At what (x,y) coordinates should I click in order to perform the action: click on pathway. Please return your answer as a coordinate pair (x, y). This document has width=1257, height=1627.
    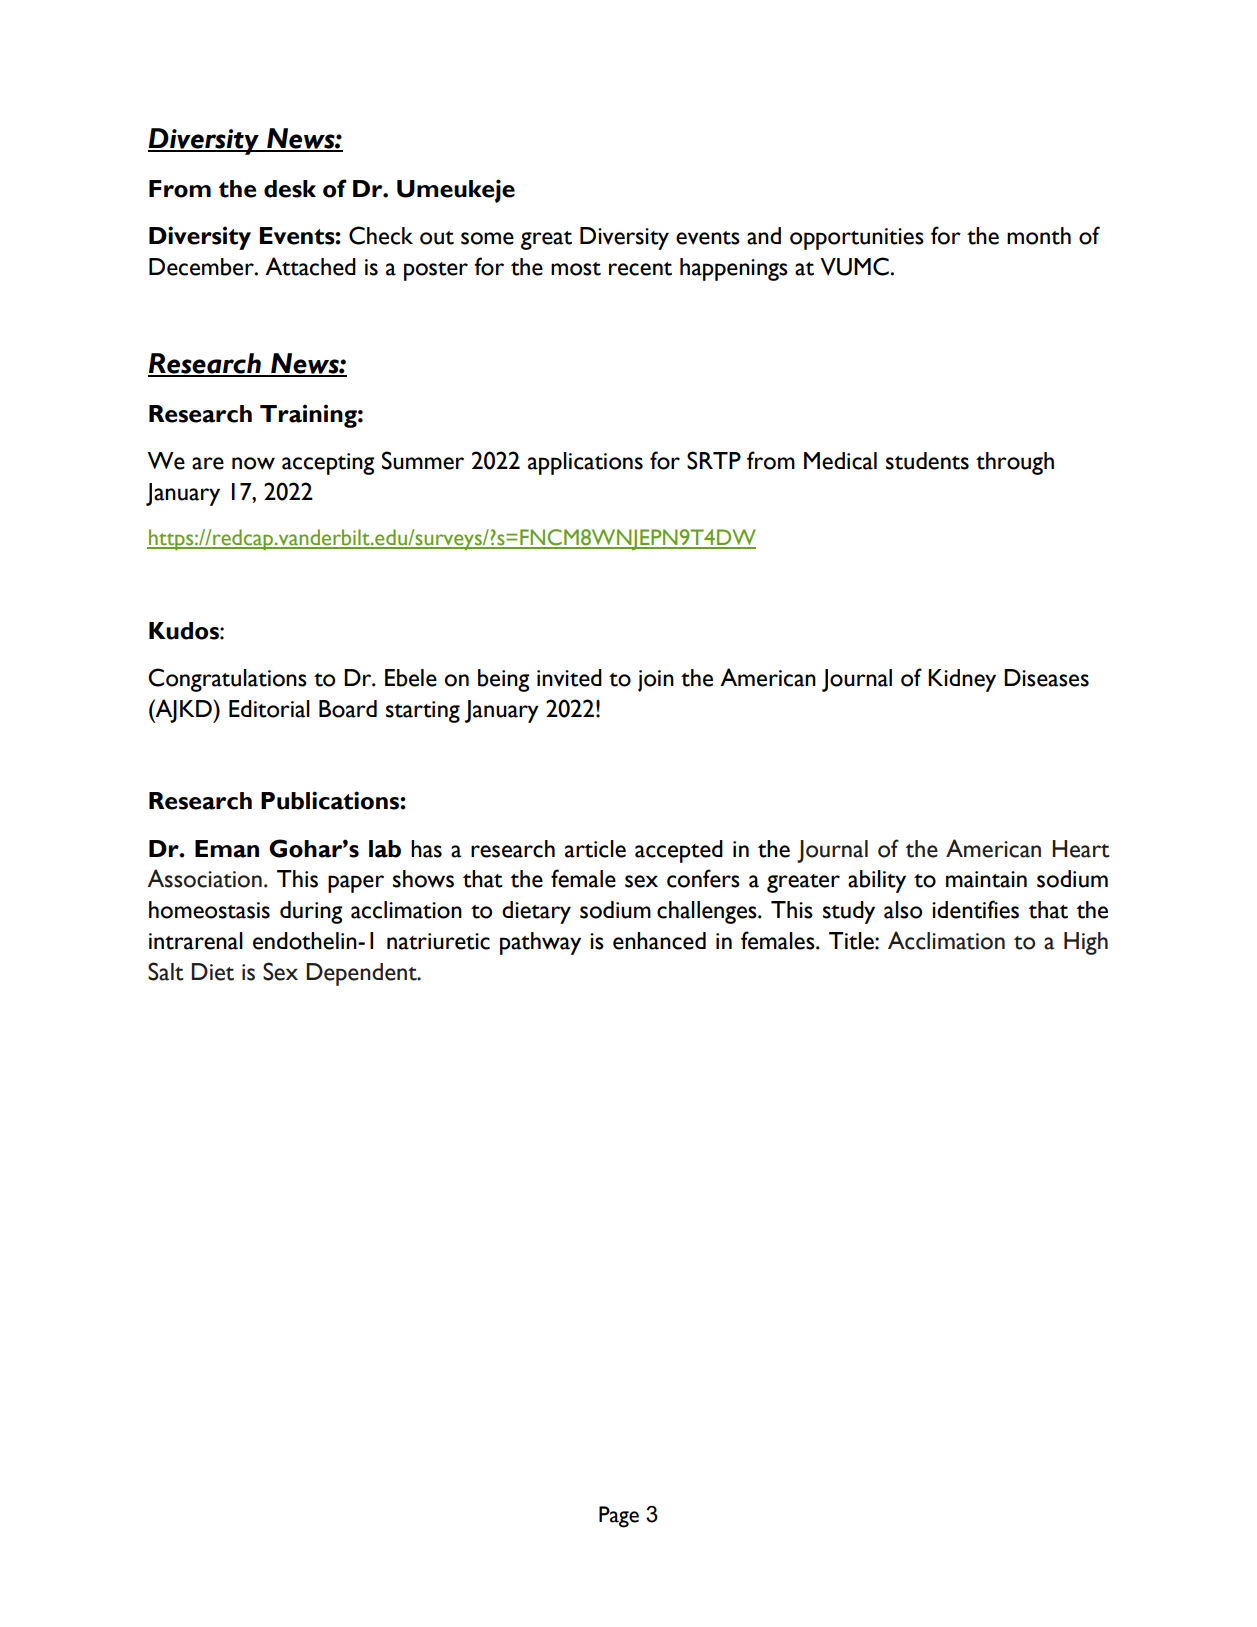
    Looking at the image, I should click on (540, 943).
